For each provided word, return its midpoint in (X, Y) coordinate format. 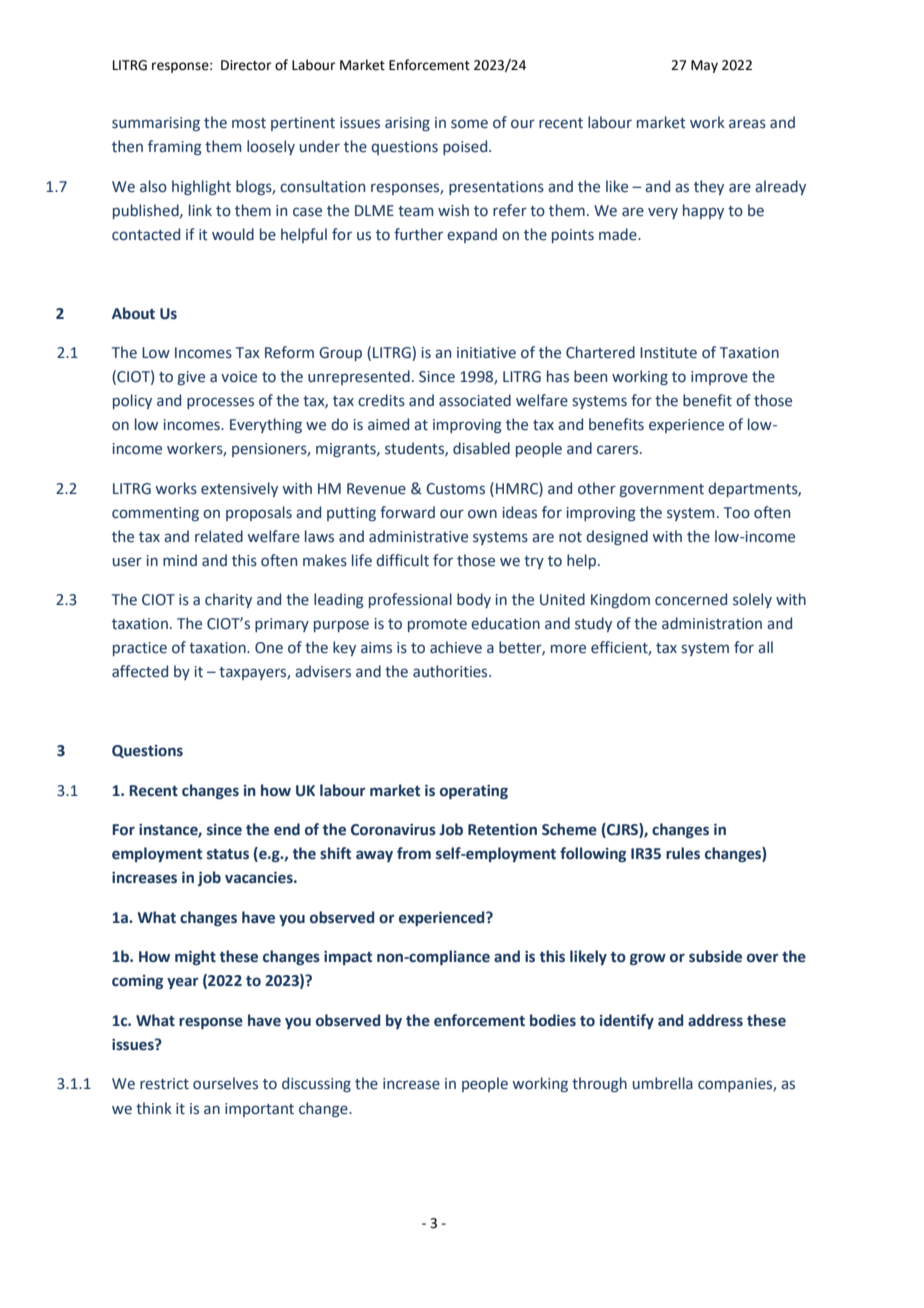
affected (140, 671)
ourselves (225, 1083)
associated (475, 400)
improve (719, 378)
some (469, 124)
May (704, 66)
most (249, 123)
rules (683, 853)
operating (474, 792)
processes (220, 403)
